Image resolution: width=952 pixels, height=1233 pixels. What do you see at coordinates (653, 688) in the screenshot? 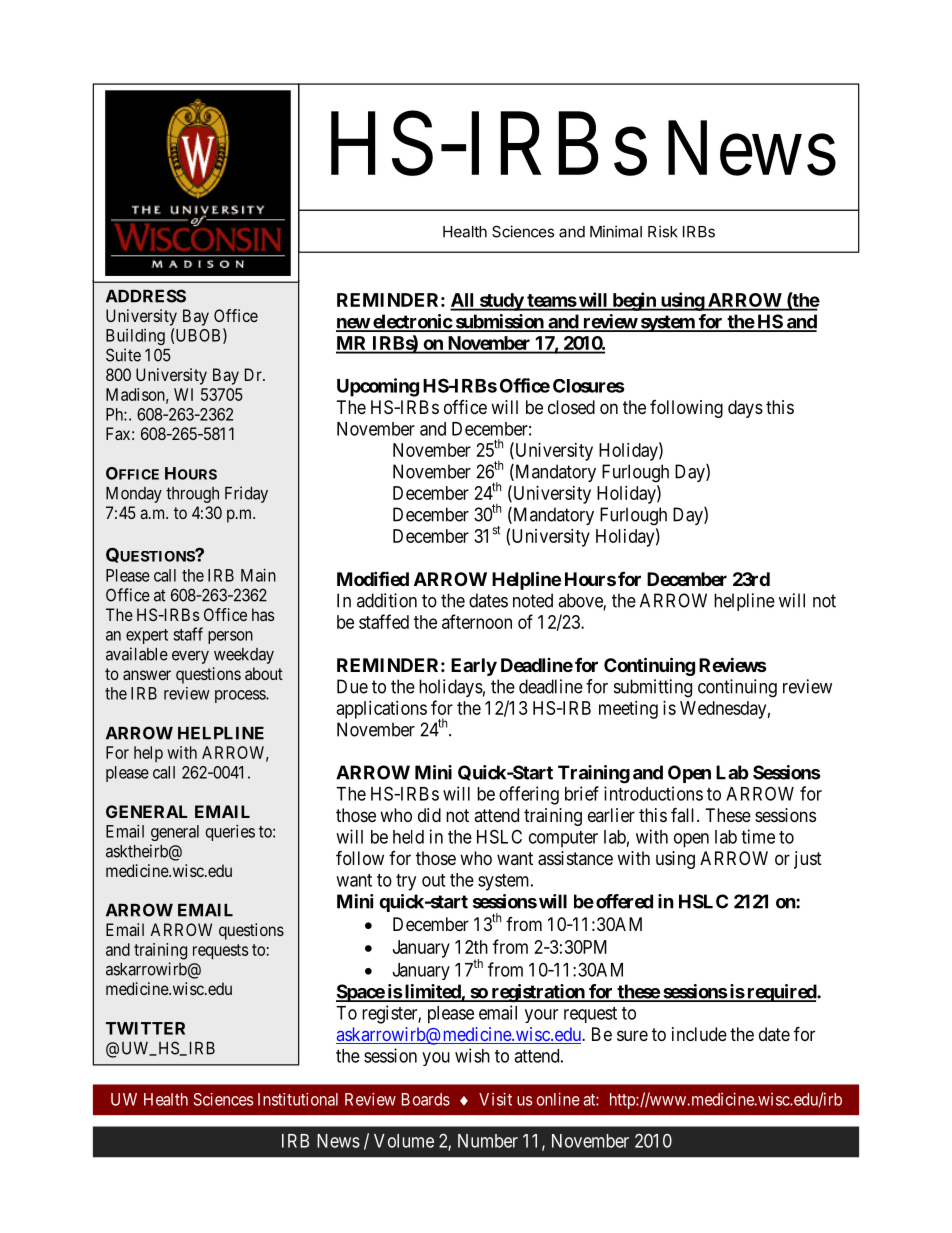
I see `submitting` at bounding box center [653, 688].
